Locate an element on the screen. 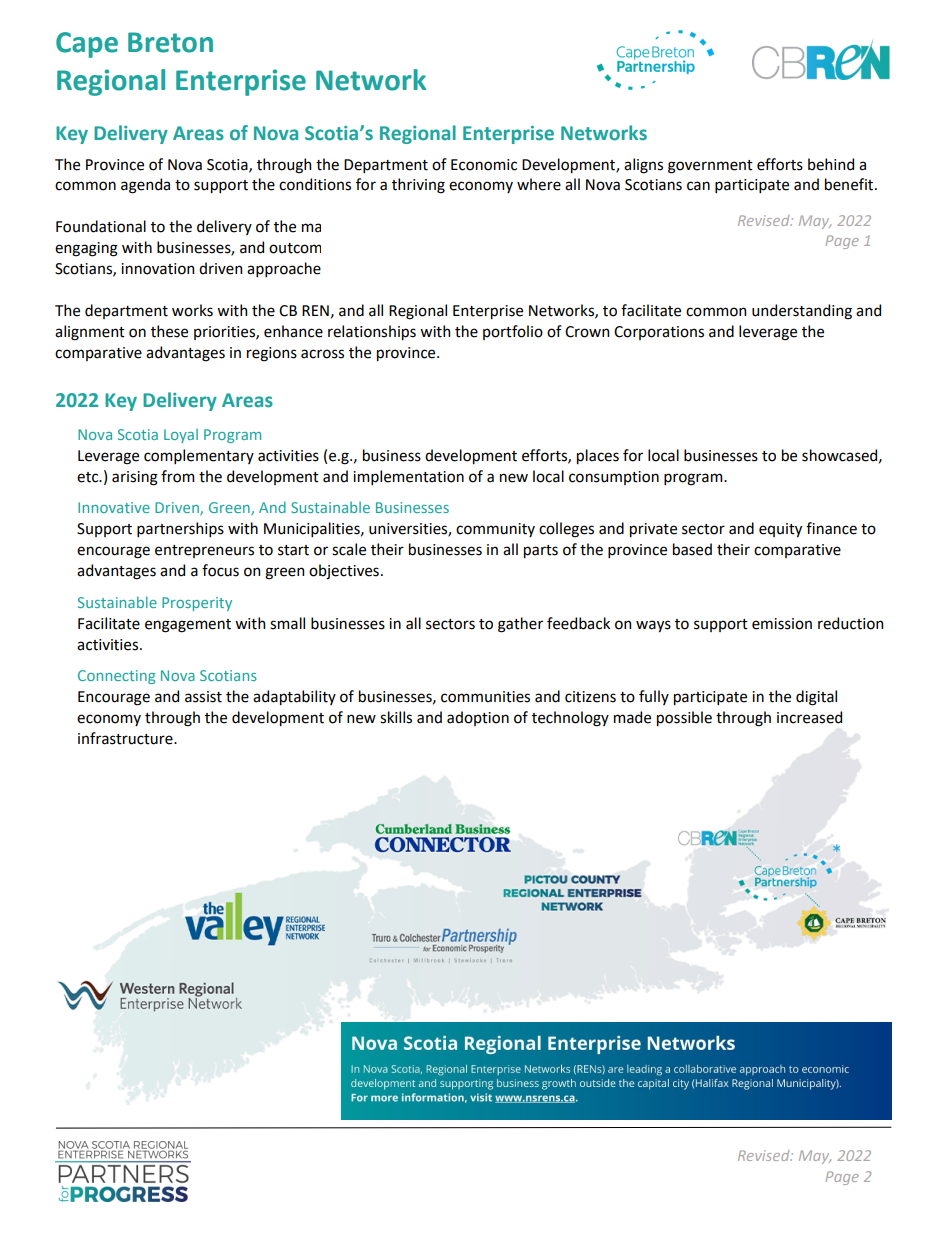  Breton is located at coordinates (170, 42).
